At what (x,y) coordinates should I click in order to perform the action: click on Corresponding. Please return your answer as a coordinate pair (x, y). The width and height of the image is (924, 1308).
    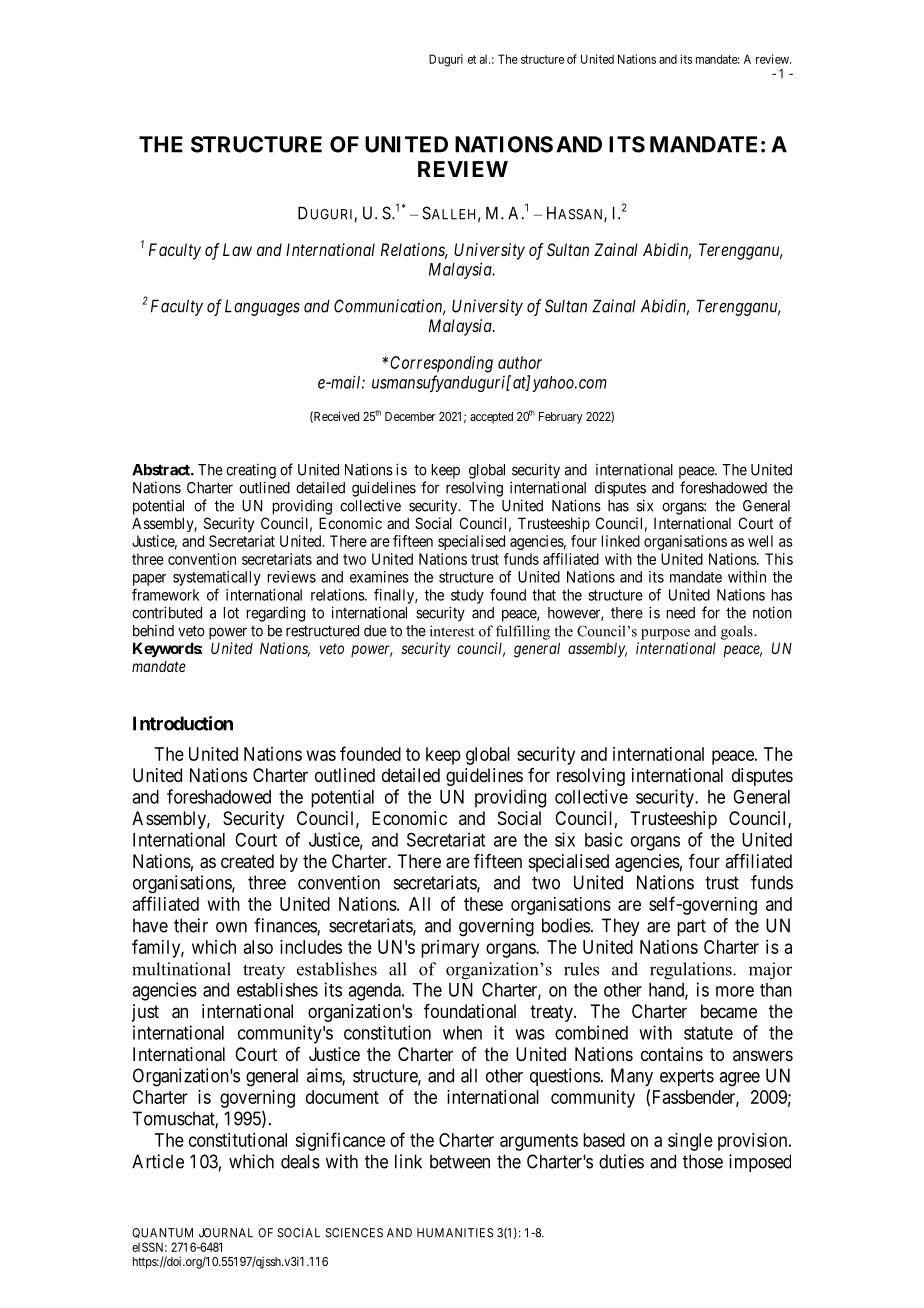
    Looking at the image, I should click on (441, 364).
